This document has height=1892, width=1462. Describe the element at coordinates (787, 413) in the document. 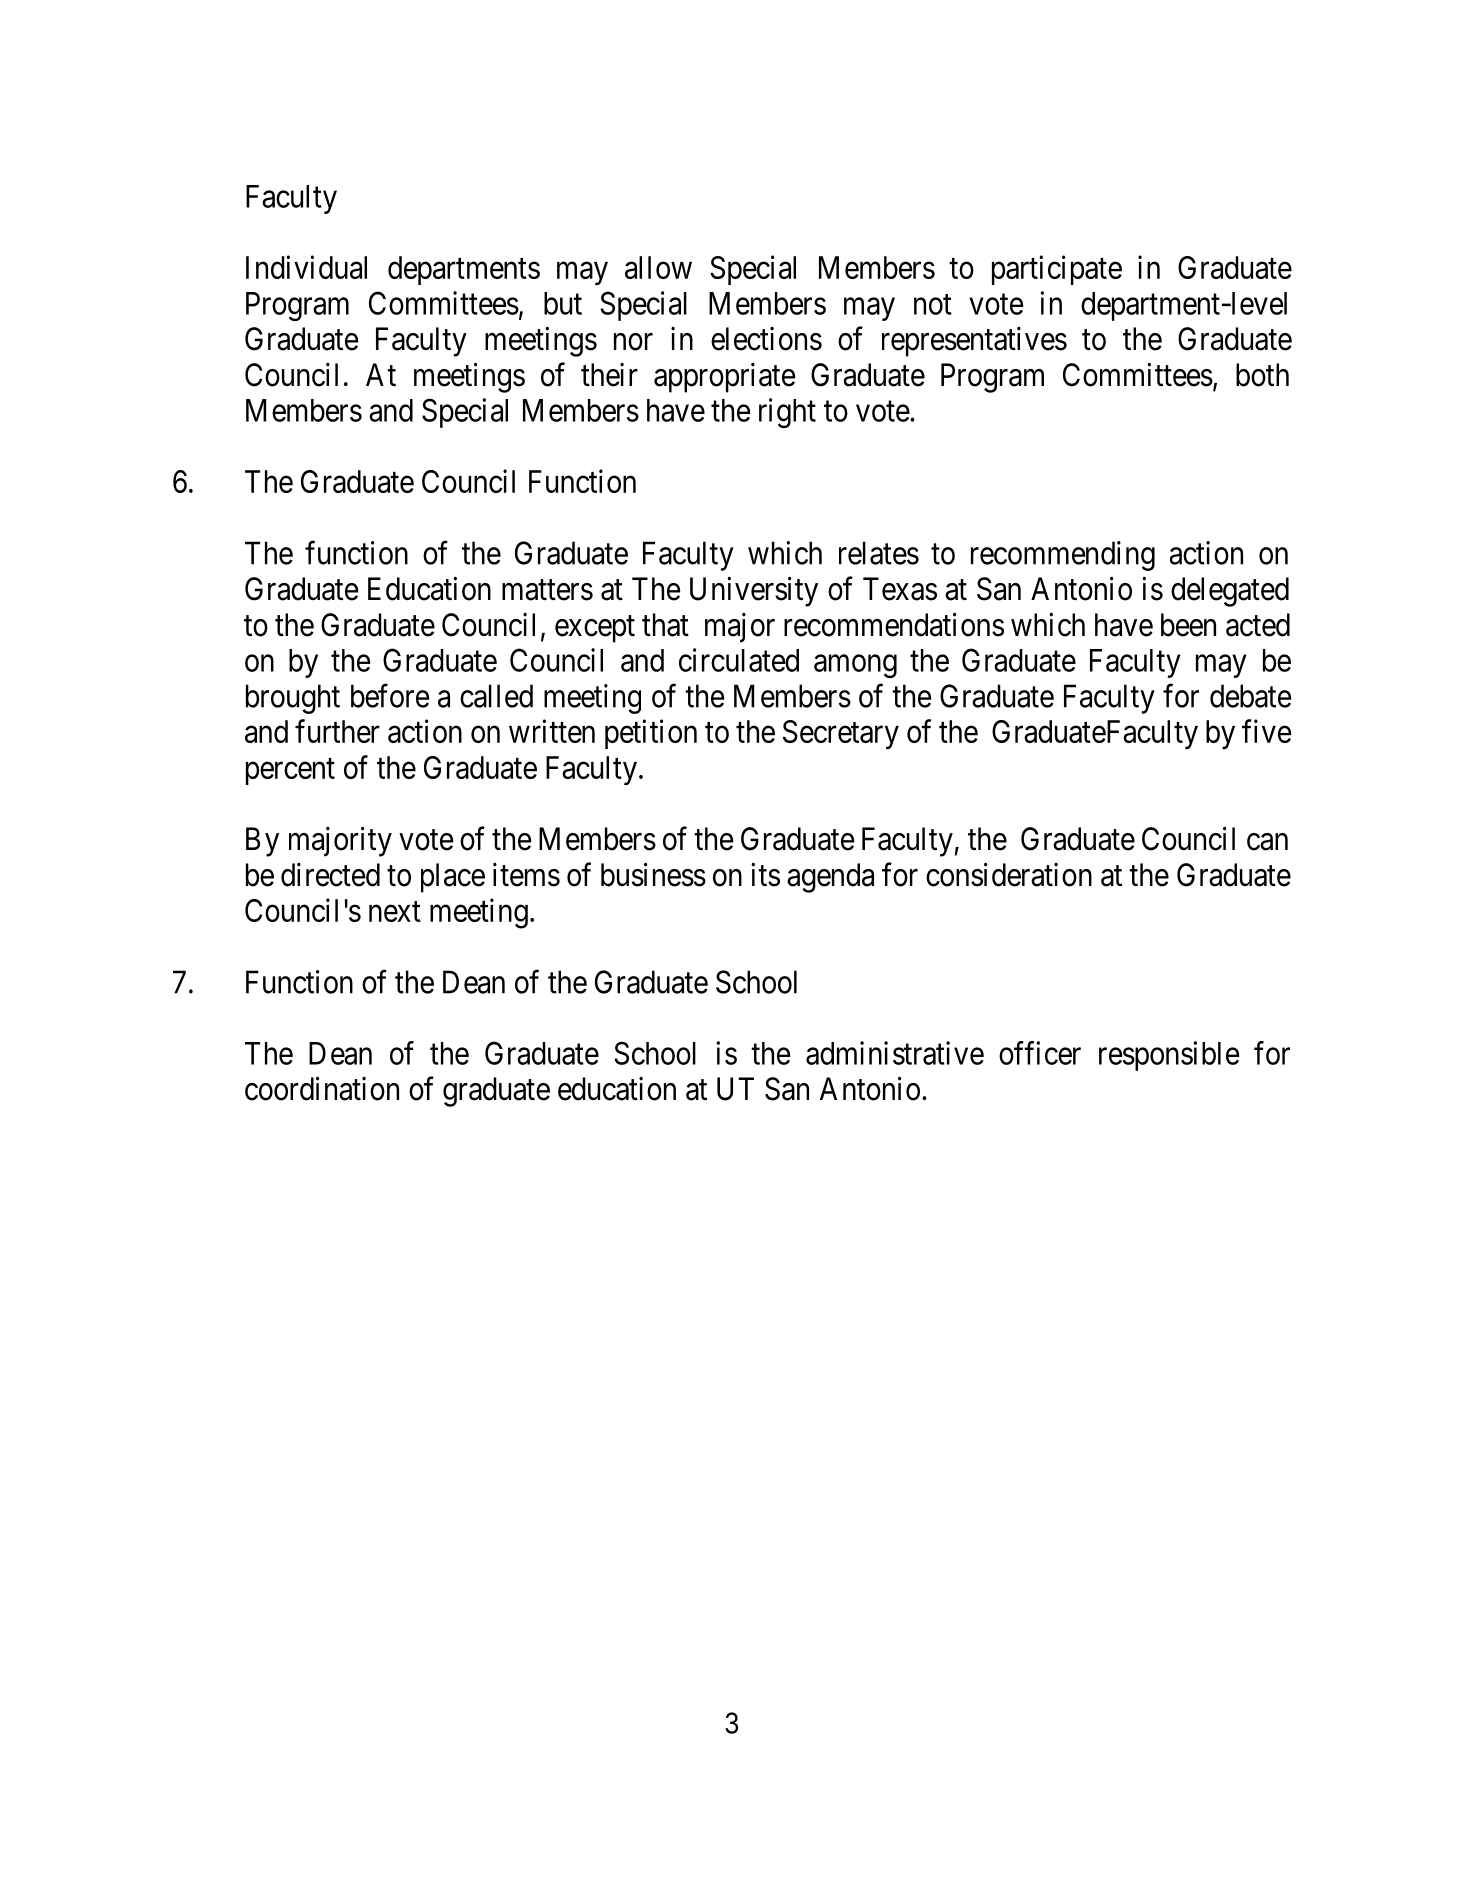

I see `right` at that location.
